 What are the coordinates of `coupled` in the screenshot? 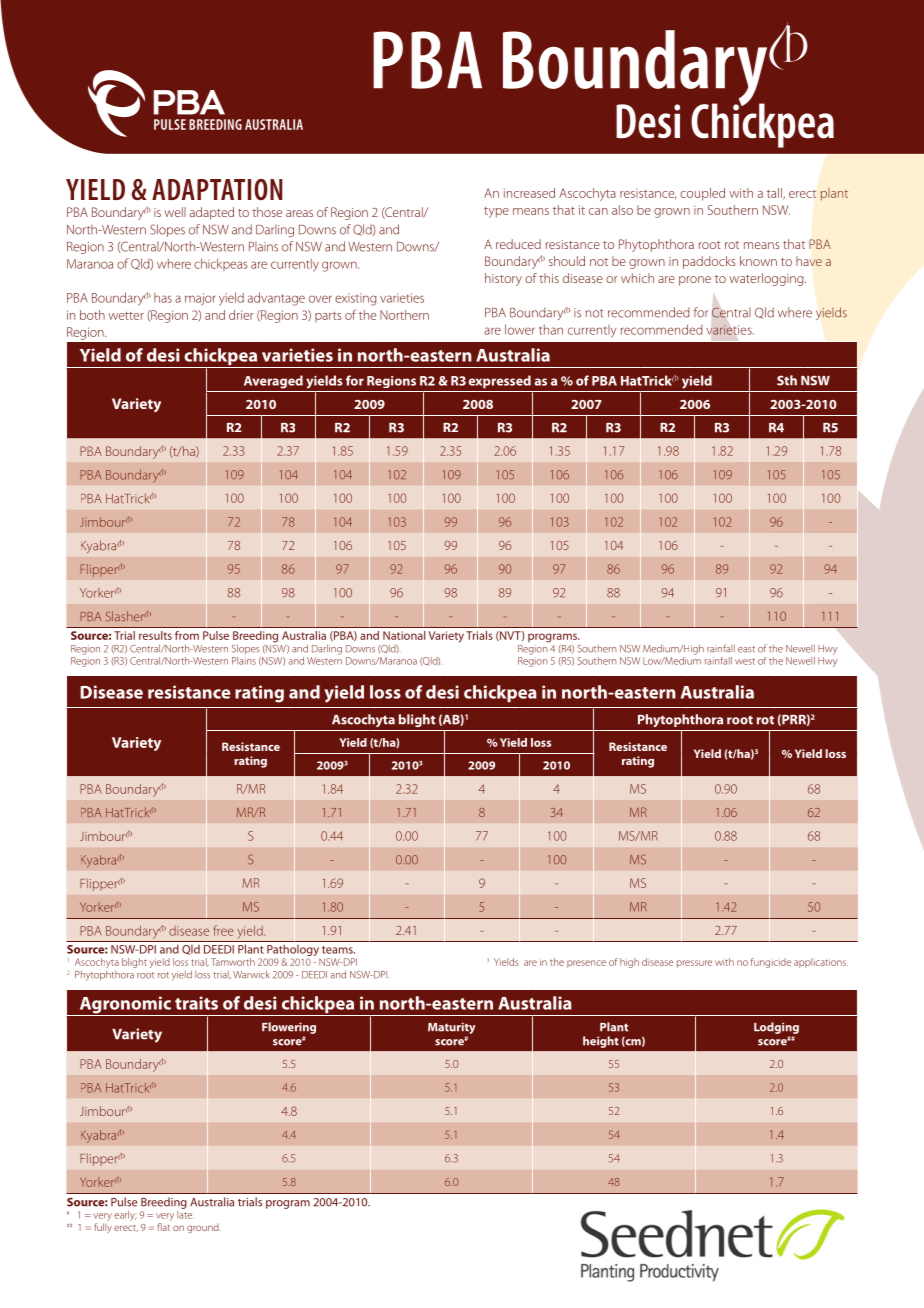 It's located at (702, 194).
